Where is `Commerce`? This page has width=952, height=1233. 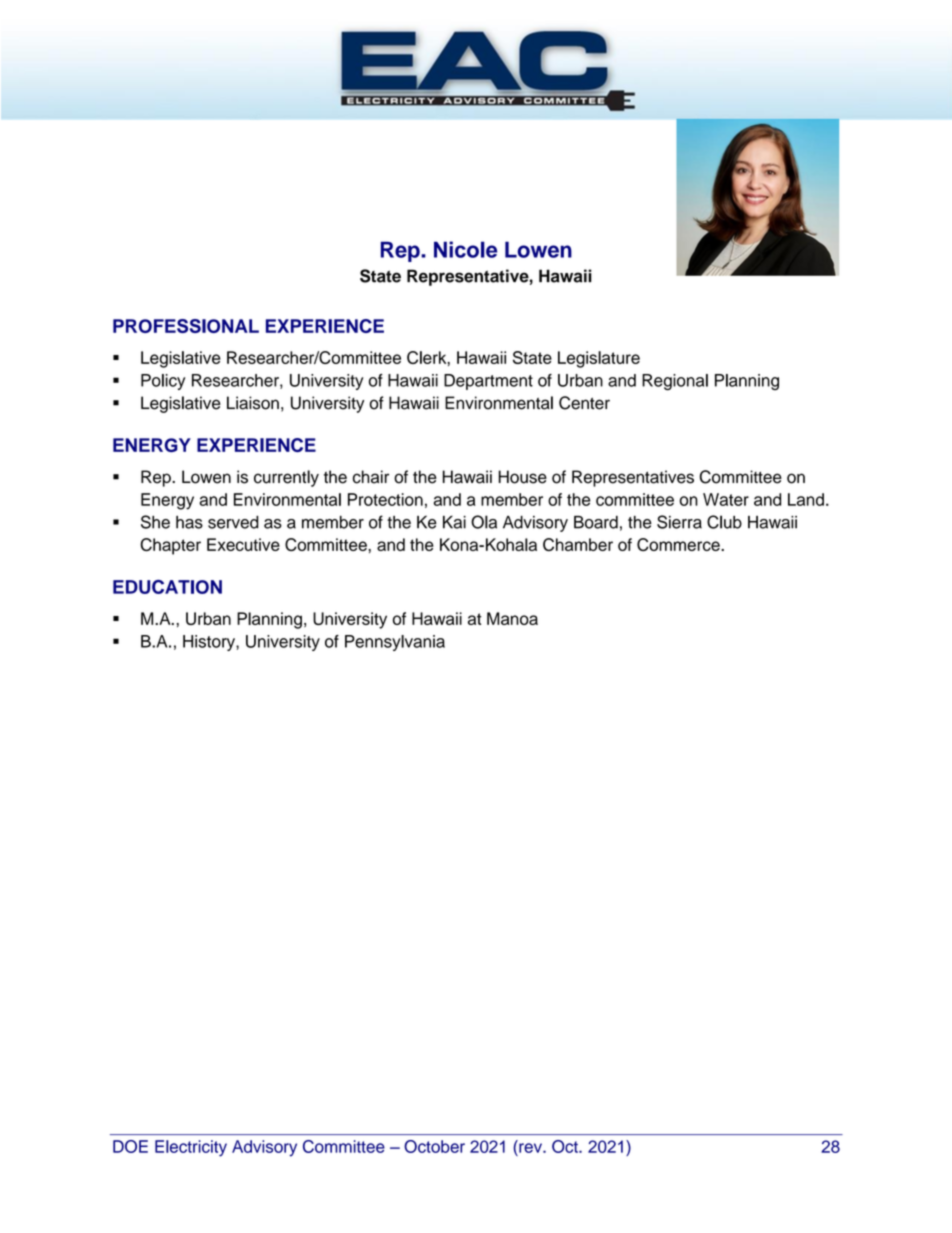 Commerce is located at coordinates (679, 544).
